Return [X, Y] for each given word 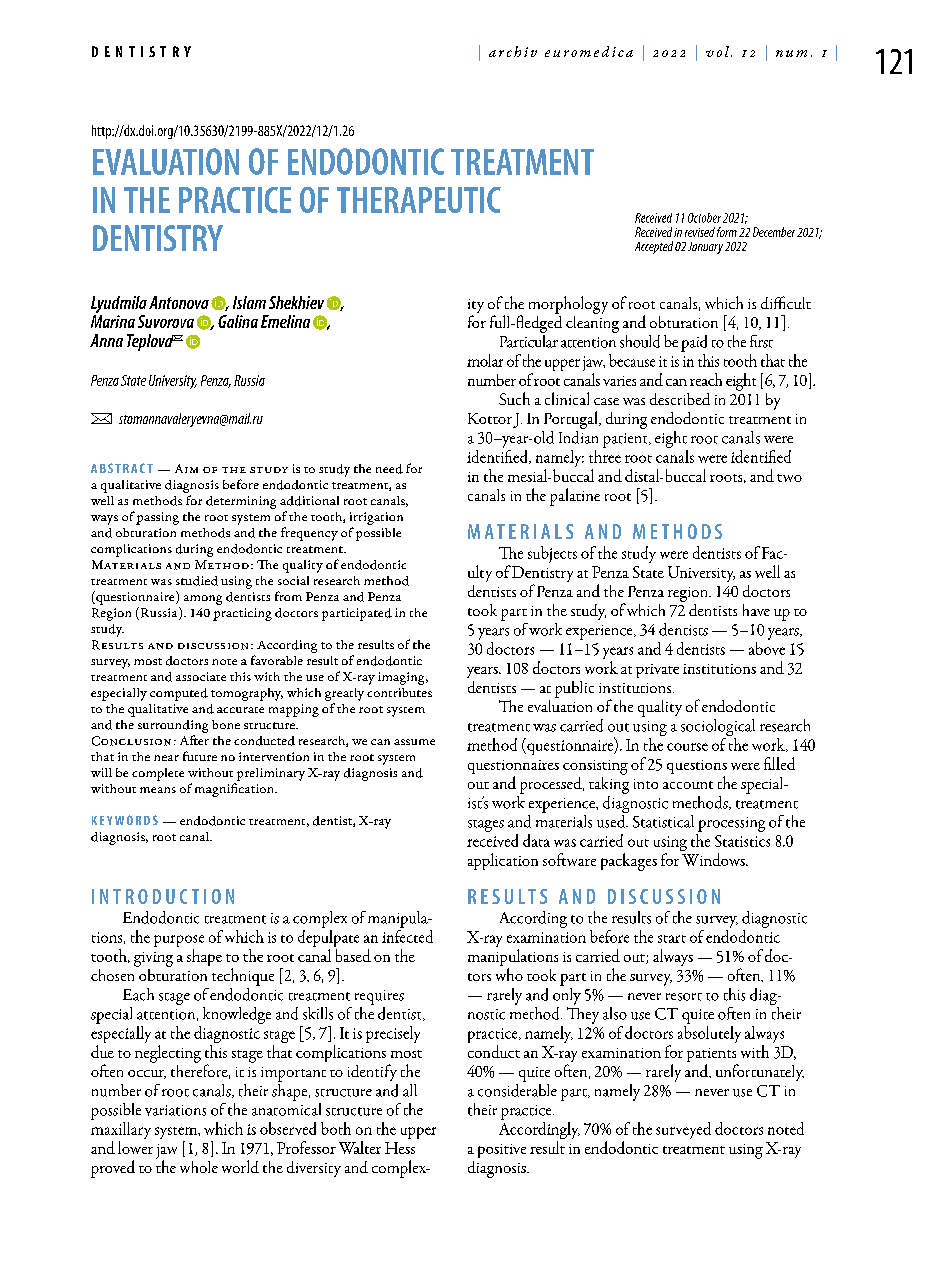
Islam [249, 302]
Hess [400, 1148]
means [158, 790]
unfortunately [760, 1072]
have [756, 610]
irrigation [376, 518]
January [705, 248]
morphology [568, 305]
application [503, 861]
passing [157, 518]
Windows [714, 859]
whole [199, 1167]
